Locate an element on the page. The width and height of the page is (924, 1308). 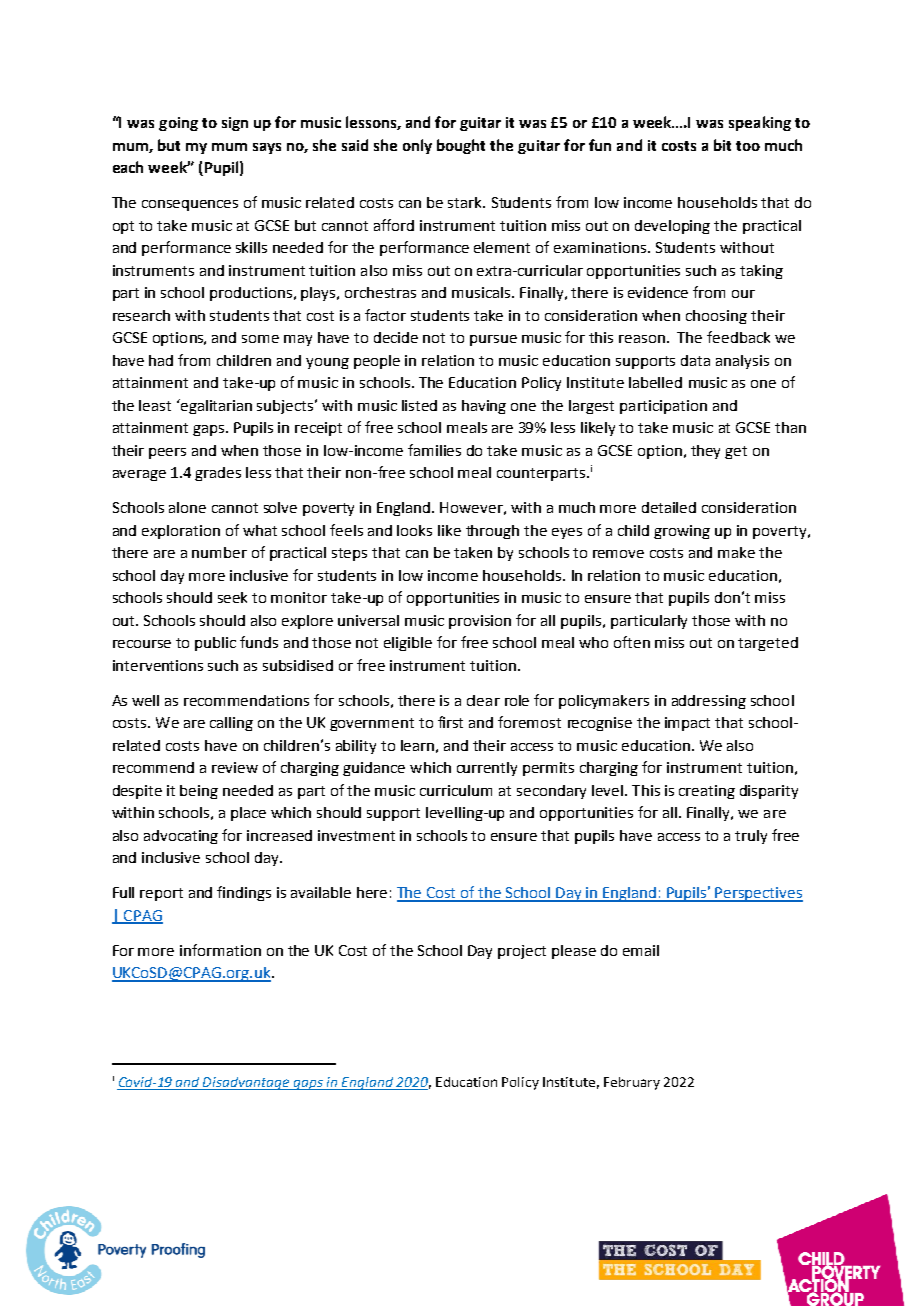
bit is located at coordinates (722, 145).
